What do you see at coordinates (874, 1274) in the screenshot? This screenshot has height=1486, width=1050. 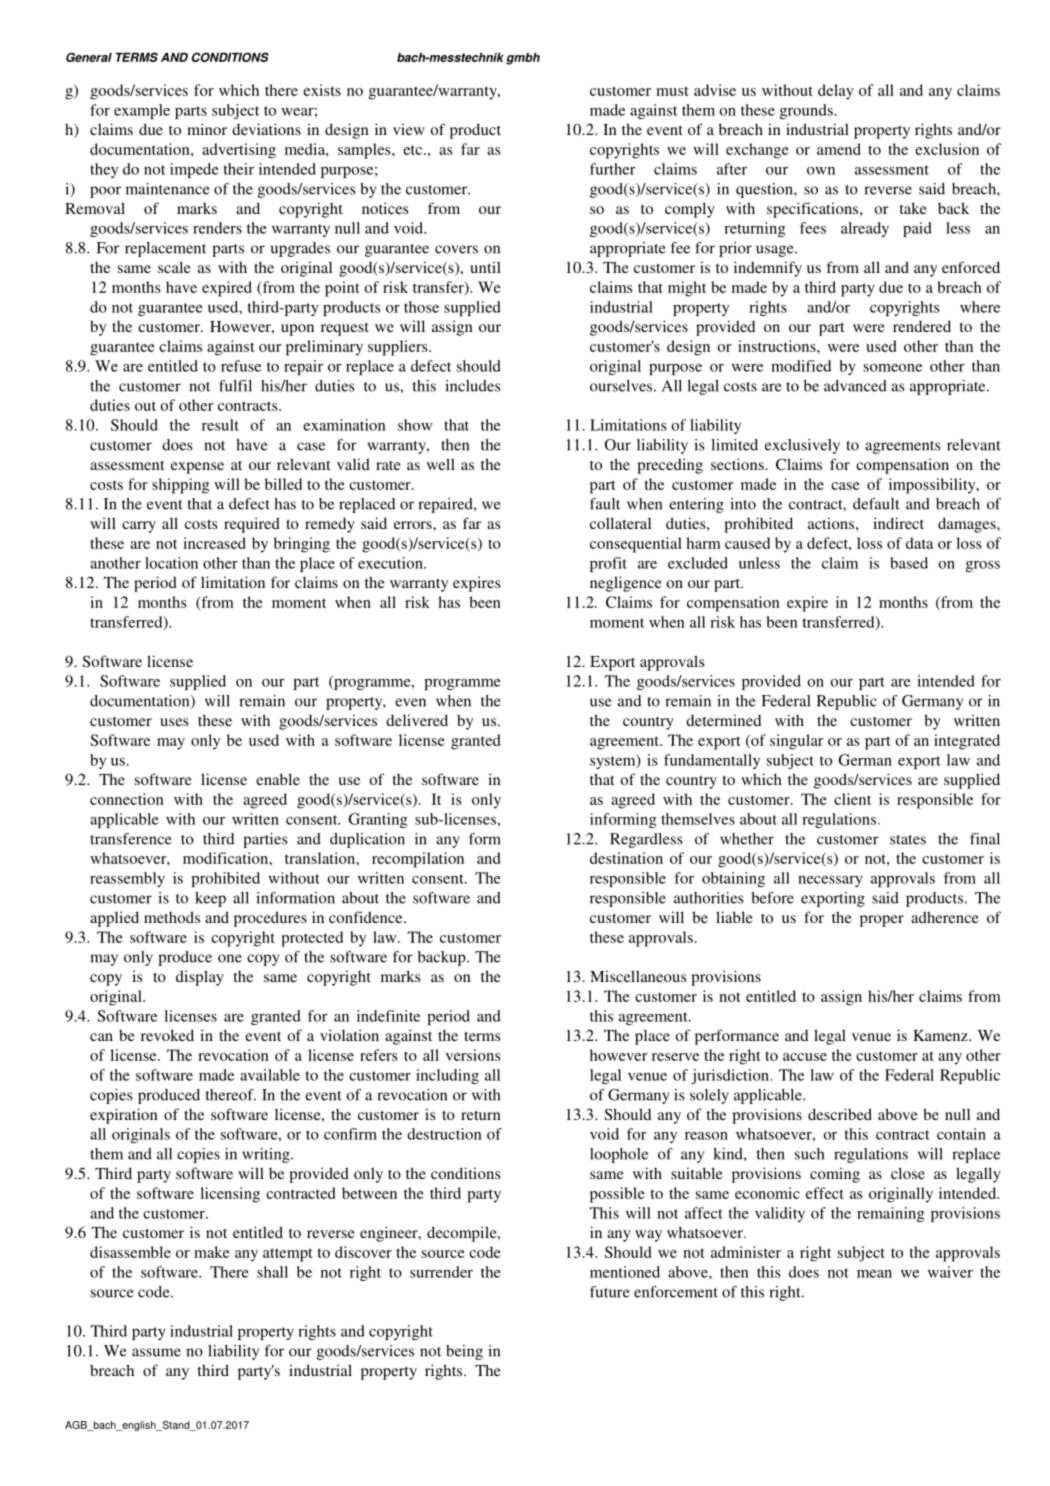 I see `mean` at bounding box center [874, 1274].
